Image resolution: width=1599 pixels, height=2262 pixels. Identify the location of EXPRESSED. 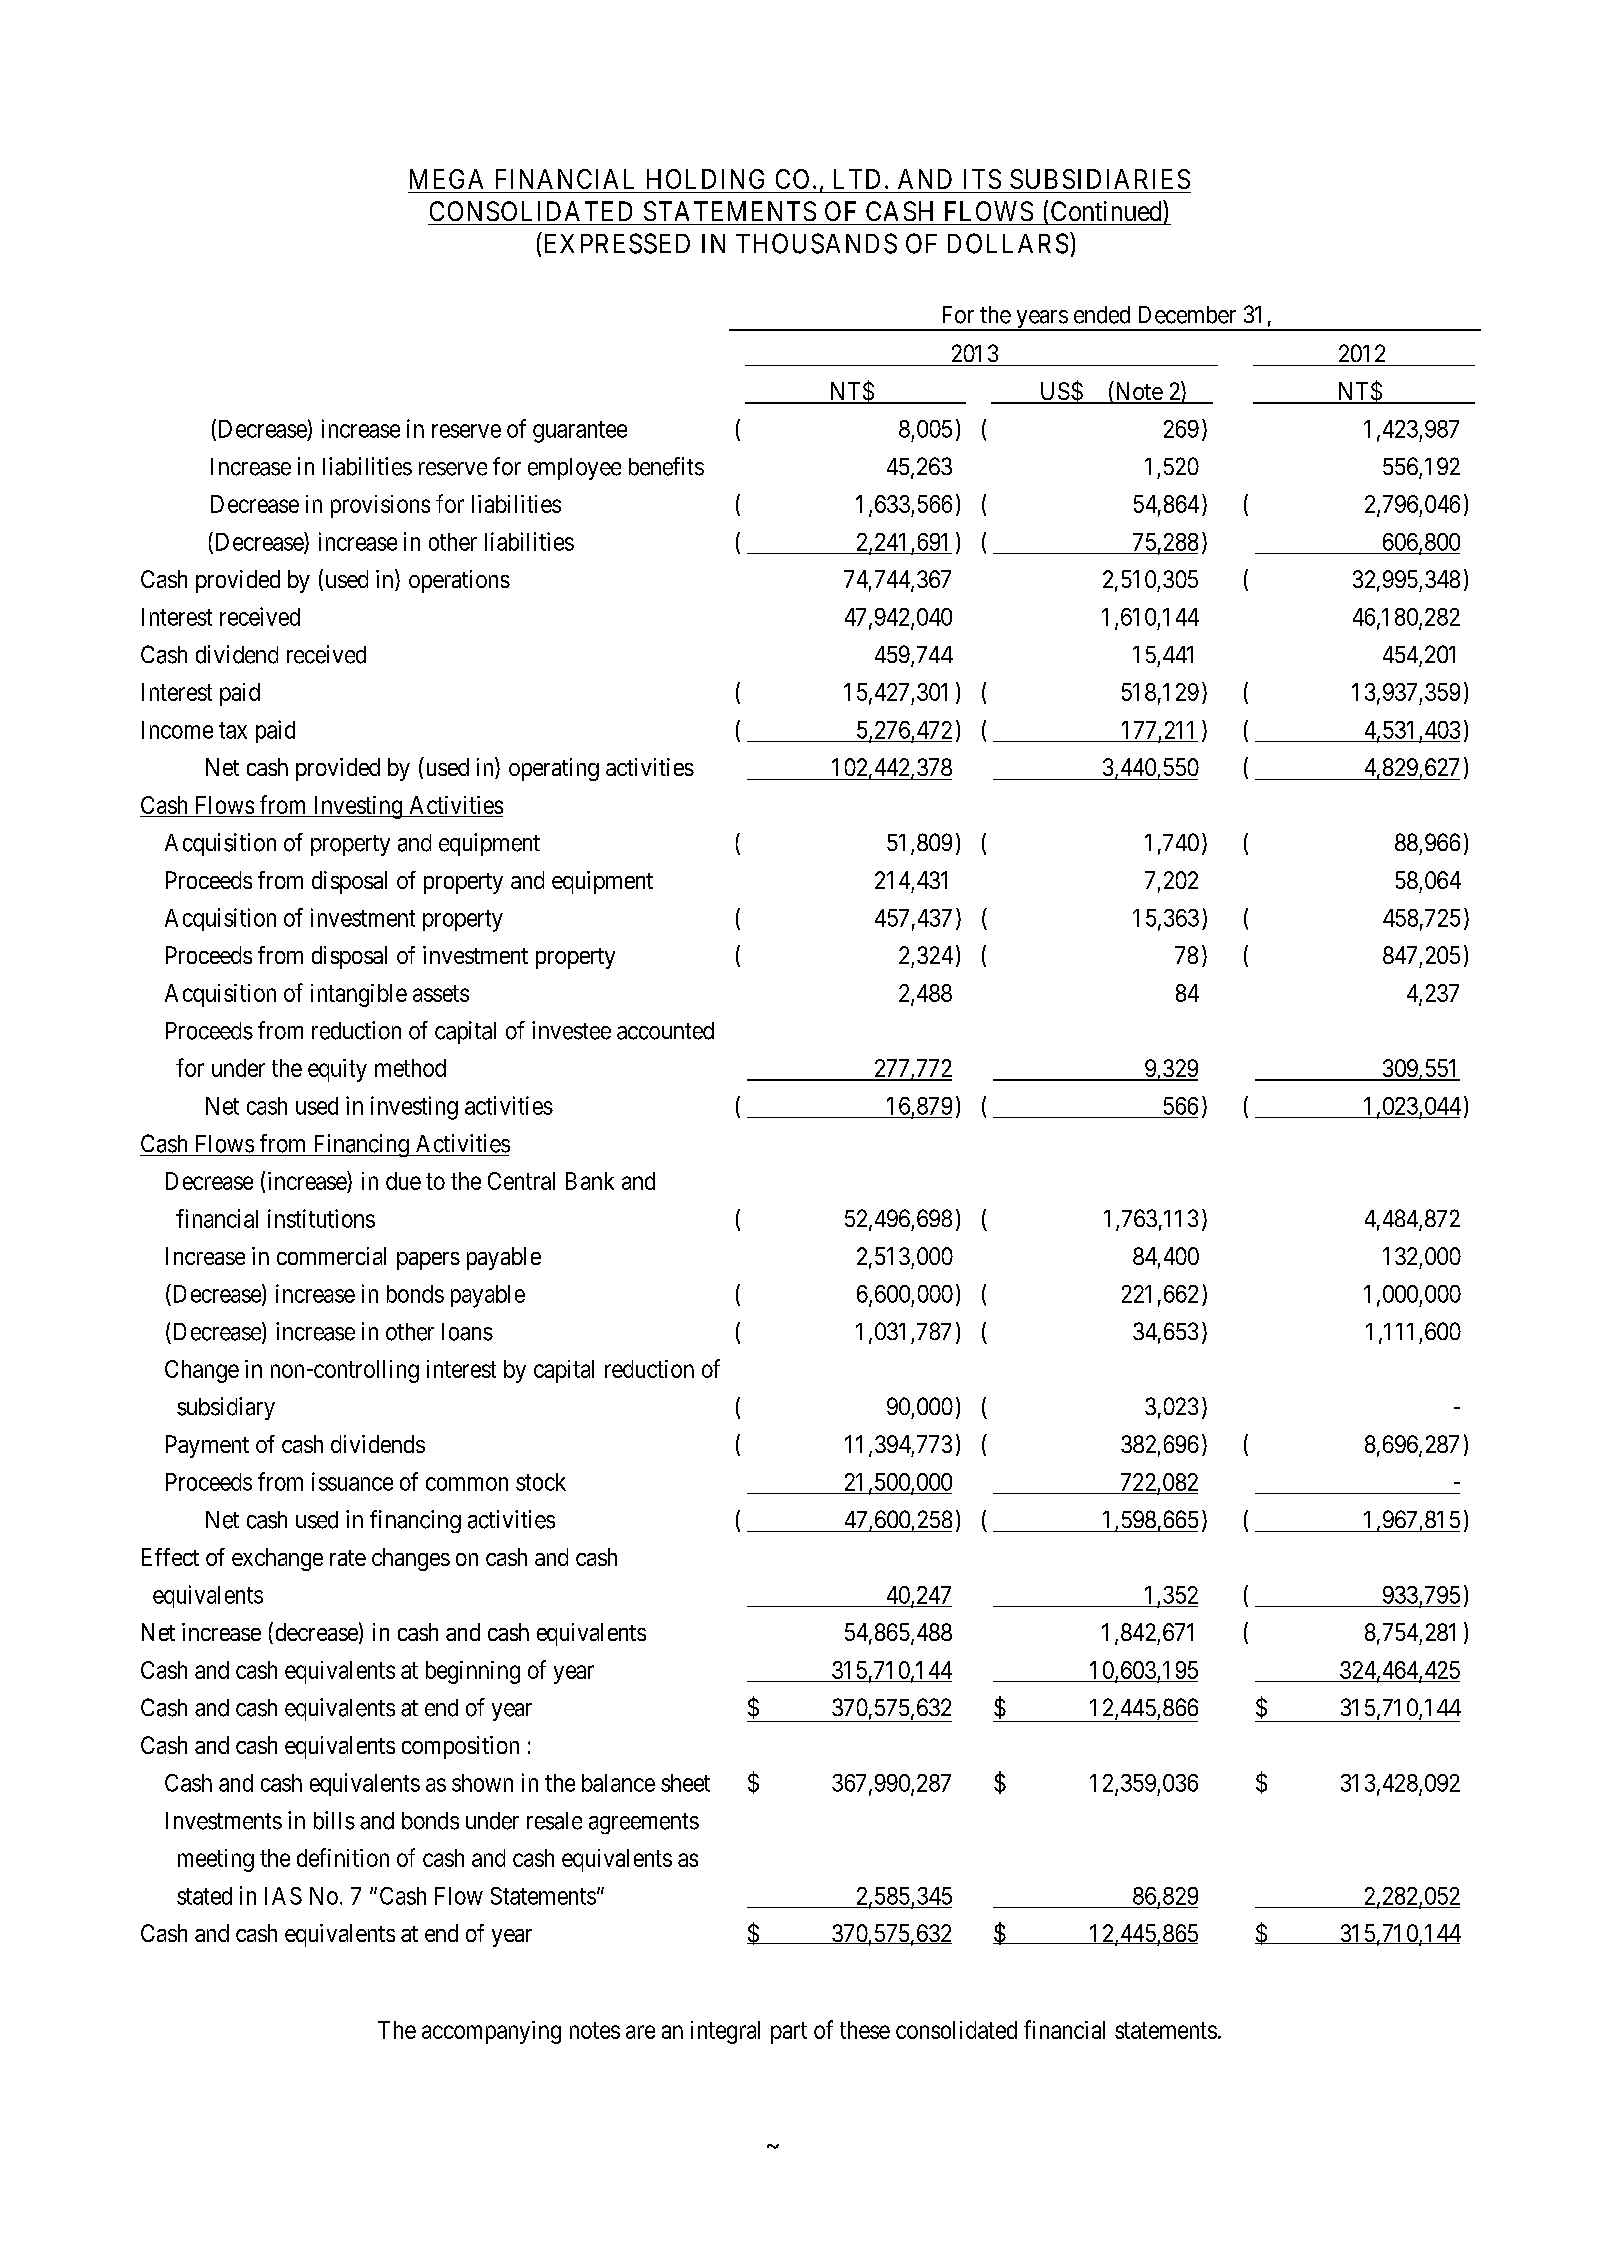
(617, 243).
